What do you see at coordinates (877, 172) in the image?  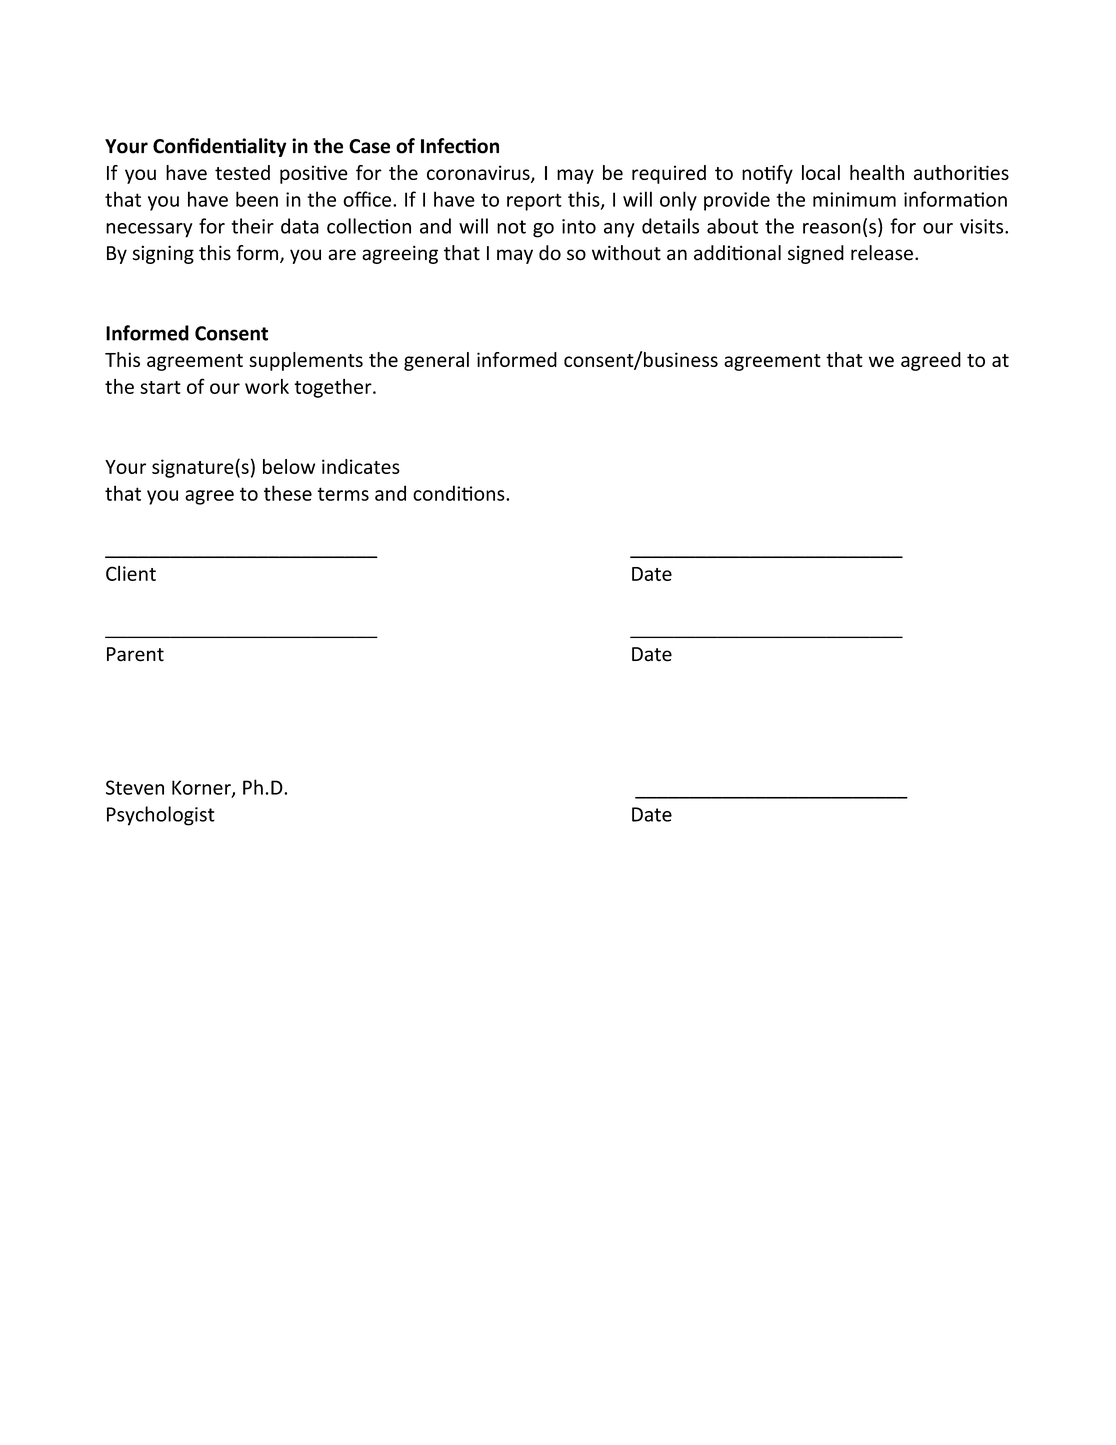 I see `health` at bounding box center [877, 172].
